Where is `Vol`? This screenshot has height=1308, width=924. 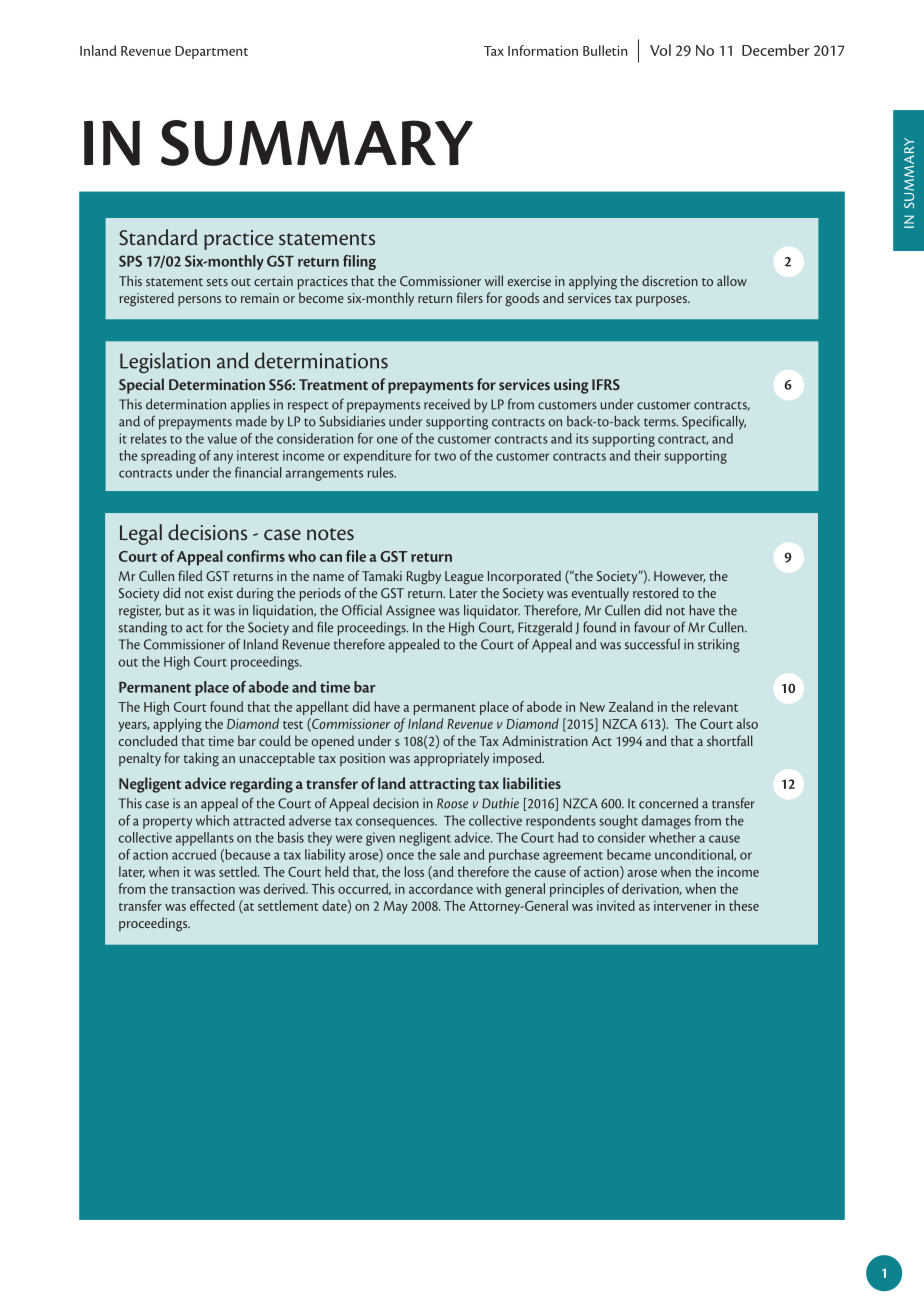 Vol is located at coordinates (660, 50).
